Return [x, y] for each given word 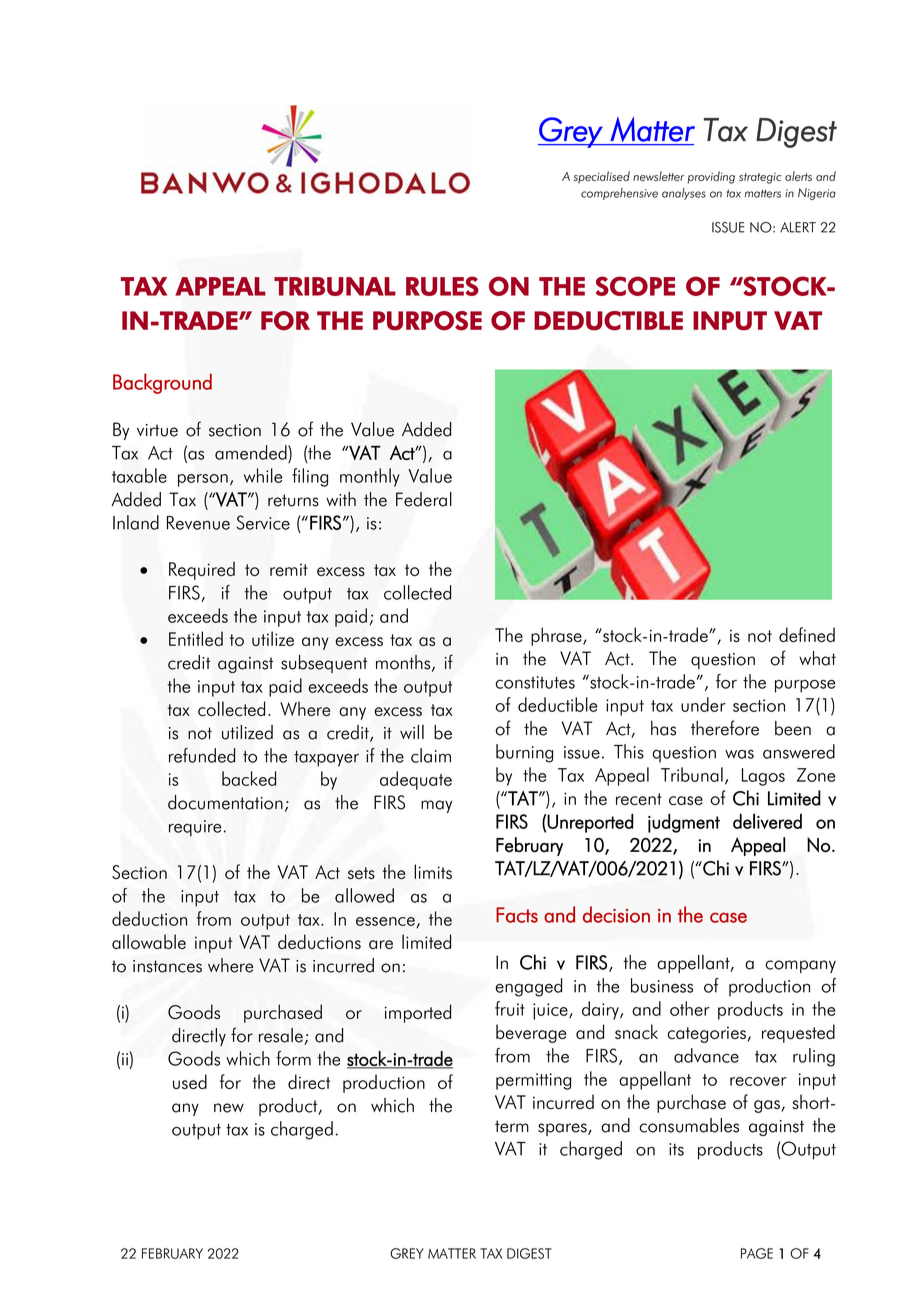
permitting [533, 1081]
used [190, 1081]
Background [162, 383]
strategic [760, 178]
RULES [442, 286]
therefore [725, 728]
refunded [202, 755]
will [412, 732]
